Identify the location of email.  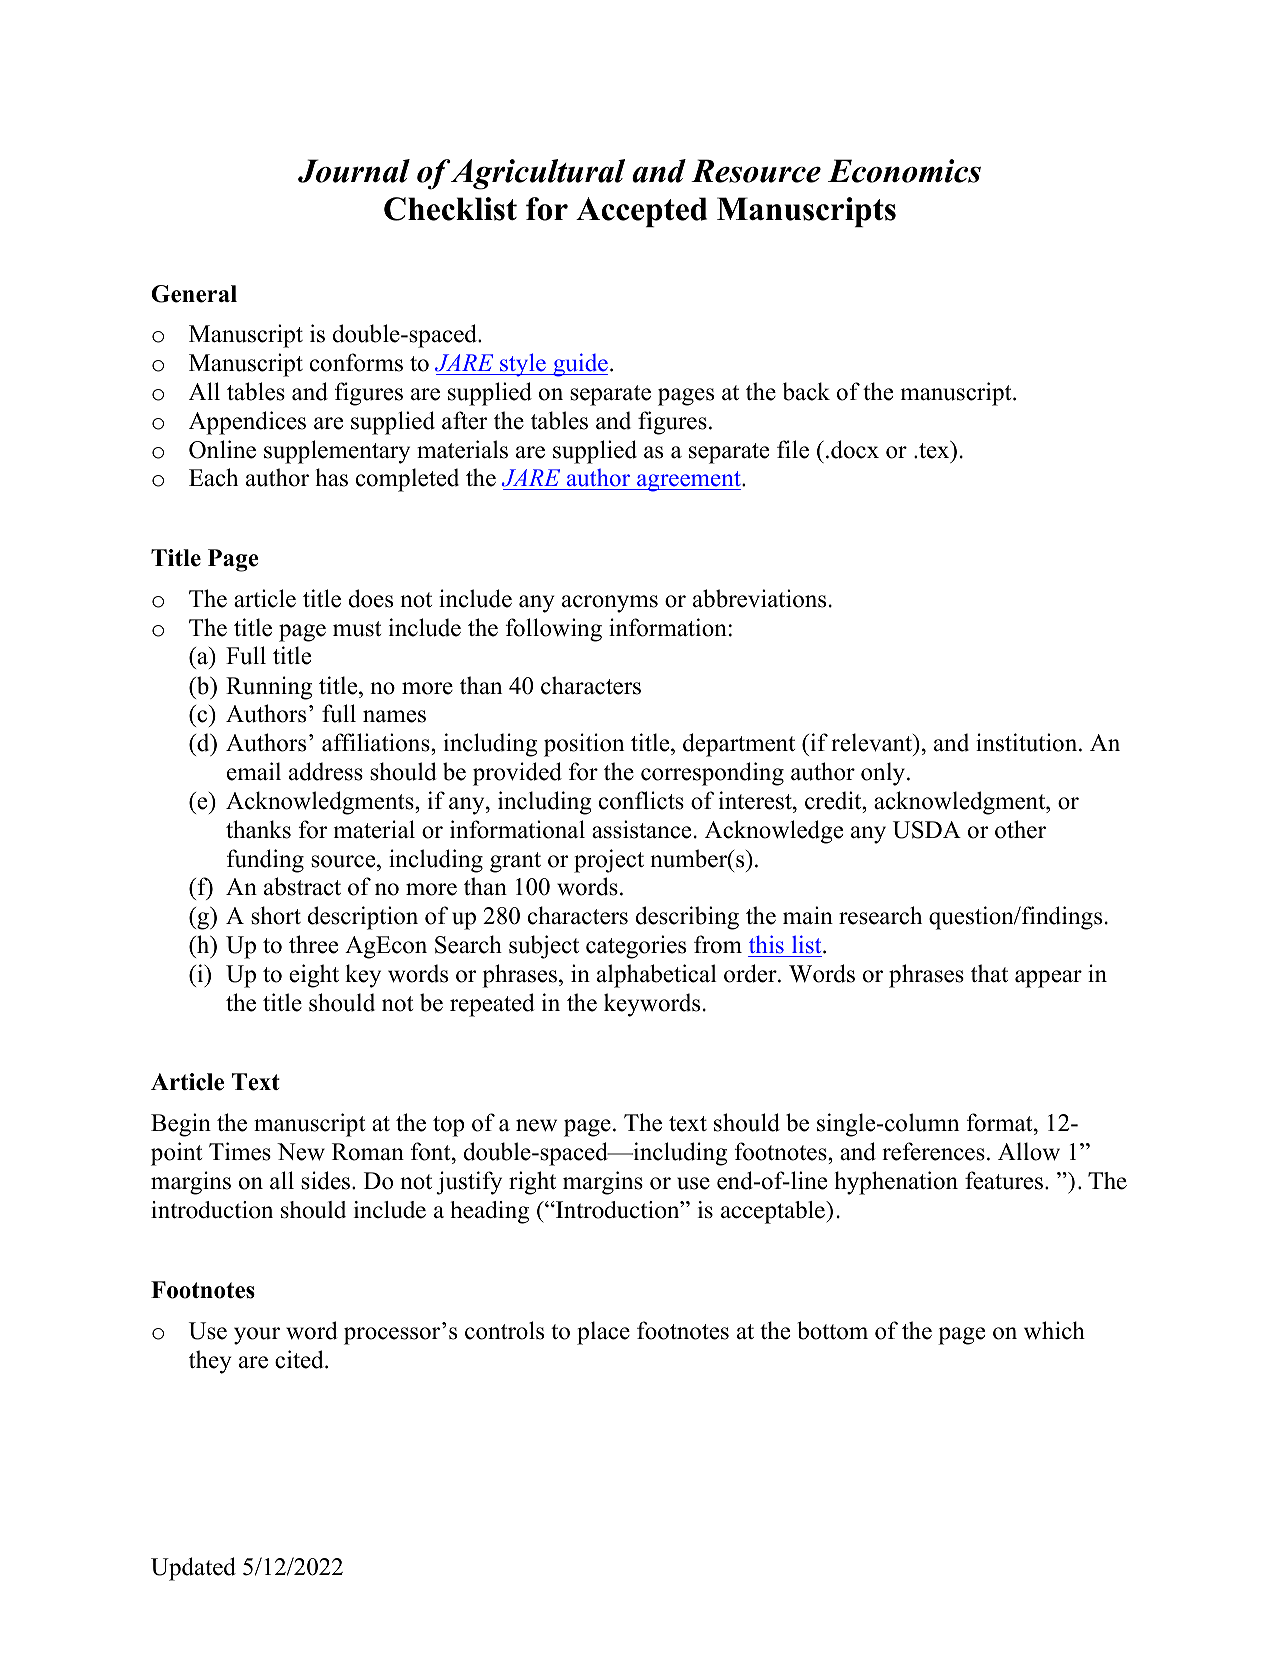
(254, 771).
